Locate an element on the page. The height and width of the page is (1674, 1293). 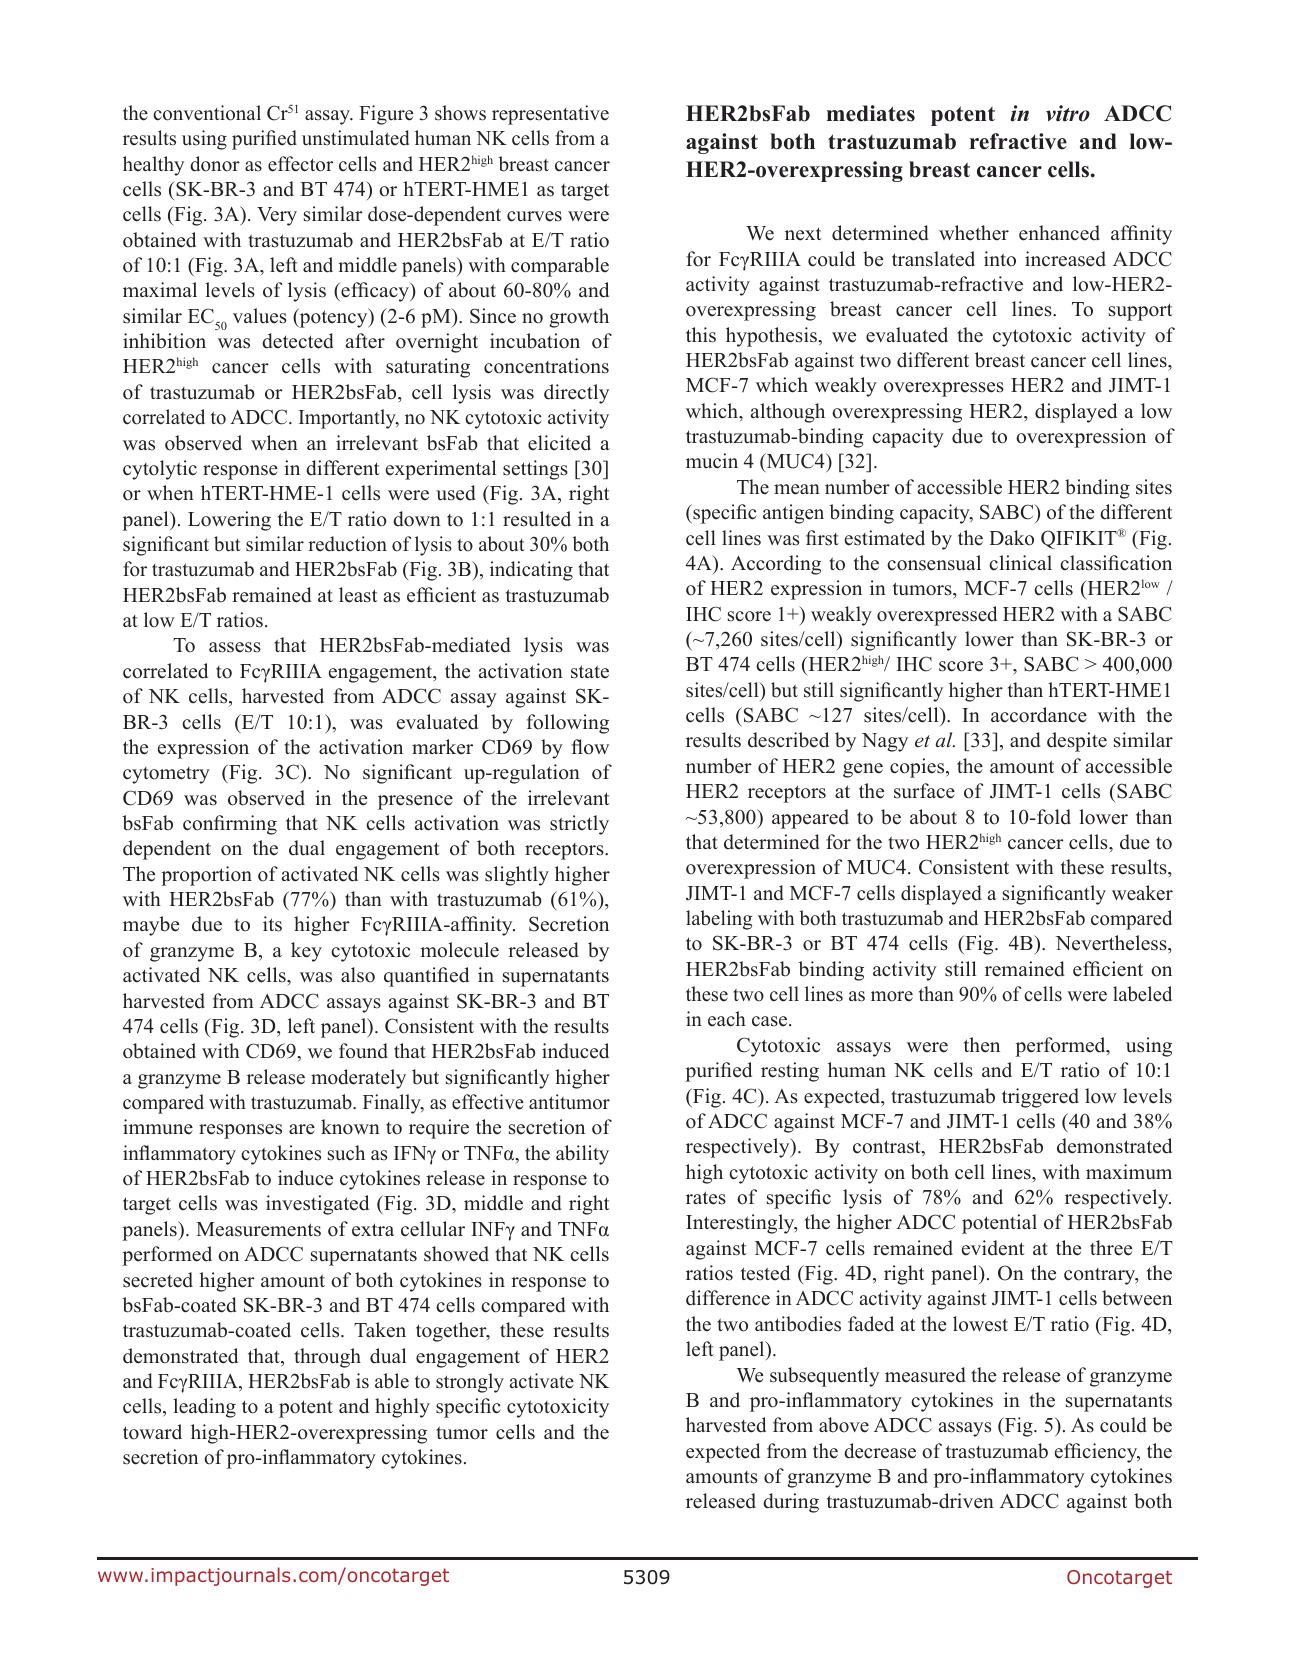
leading is located at coordinates (204, 1408).
